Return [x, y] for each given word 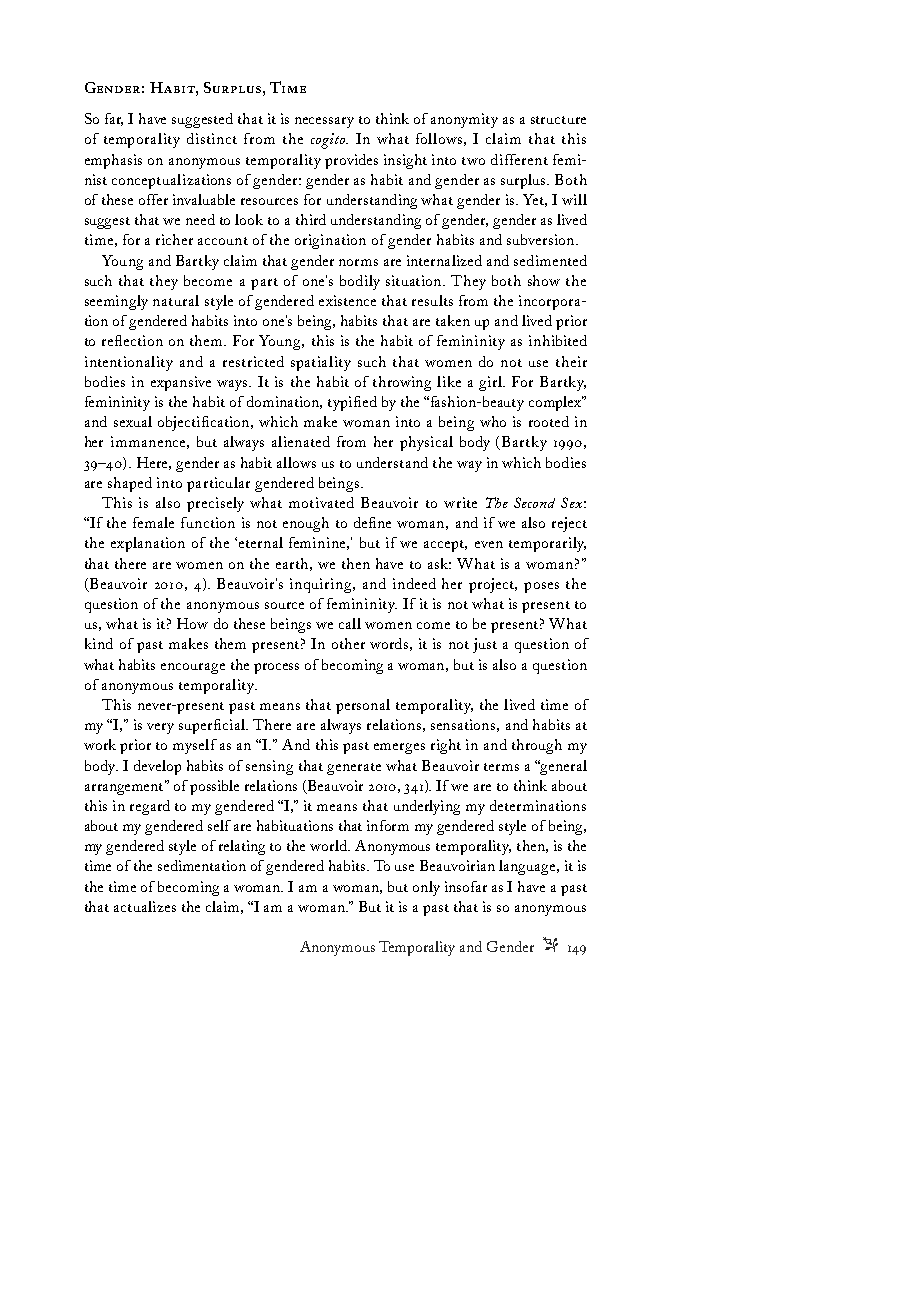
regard [150, 807]
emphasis [113, 161]
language [528, 867]
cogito [329, 141]
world [329, 845]
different [519, 159]
